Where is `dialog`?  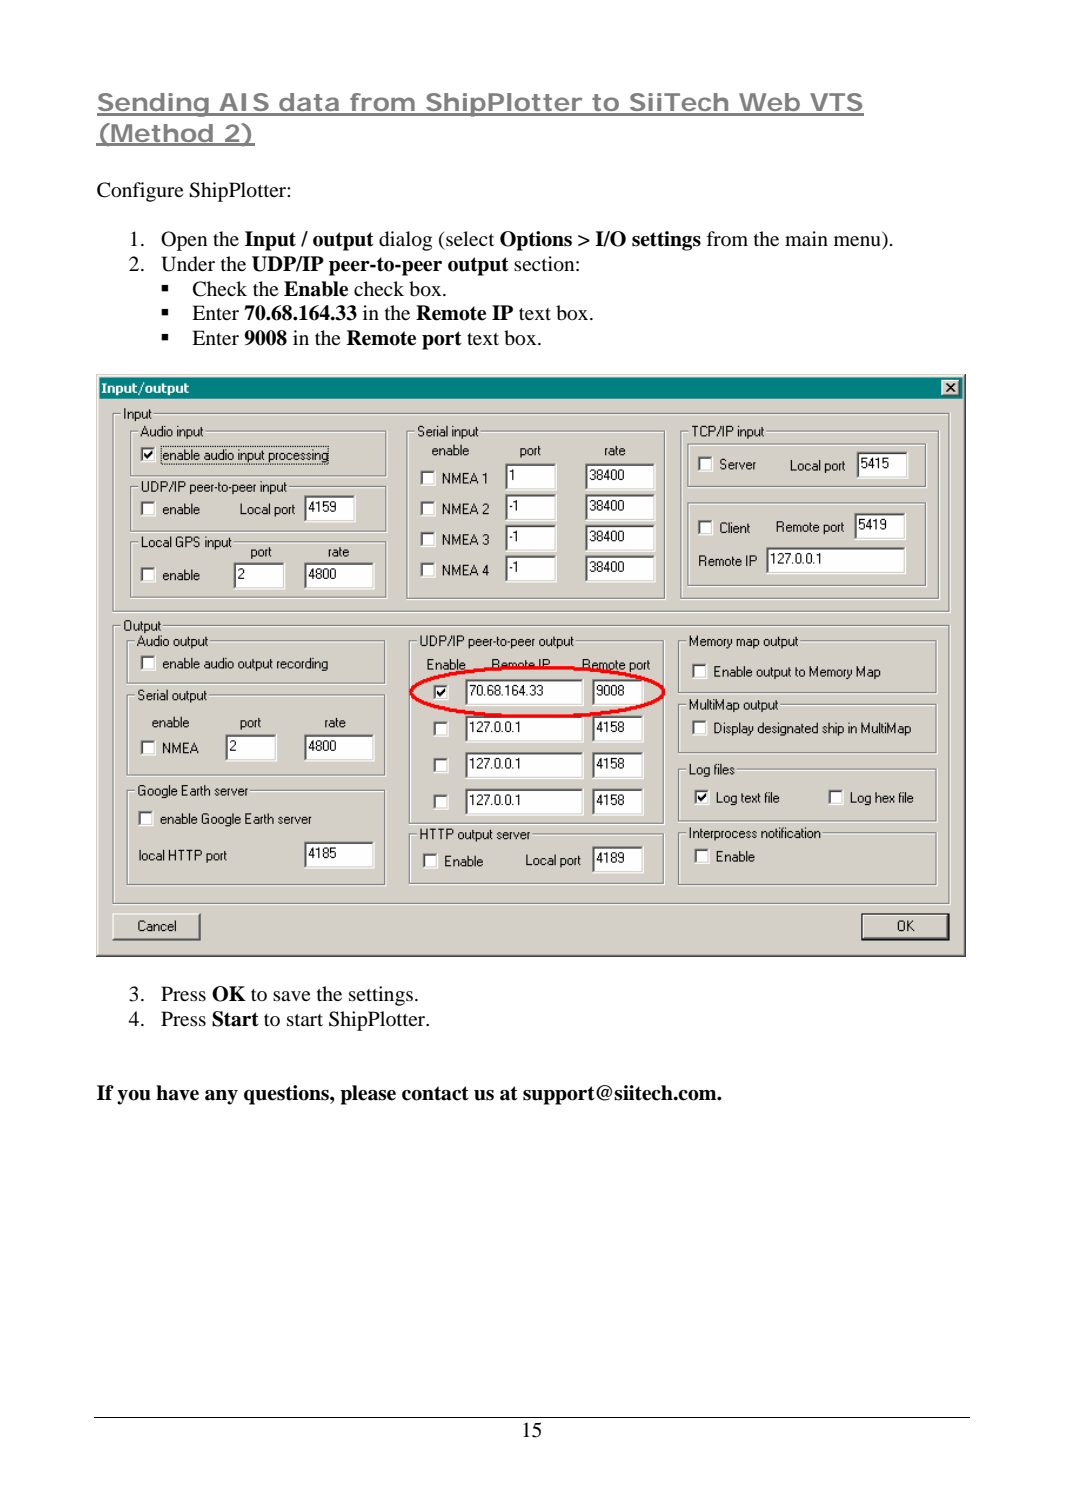
dialog is located at coordinates (405, 241).
